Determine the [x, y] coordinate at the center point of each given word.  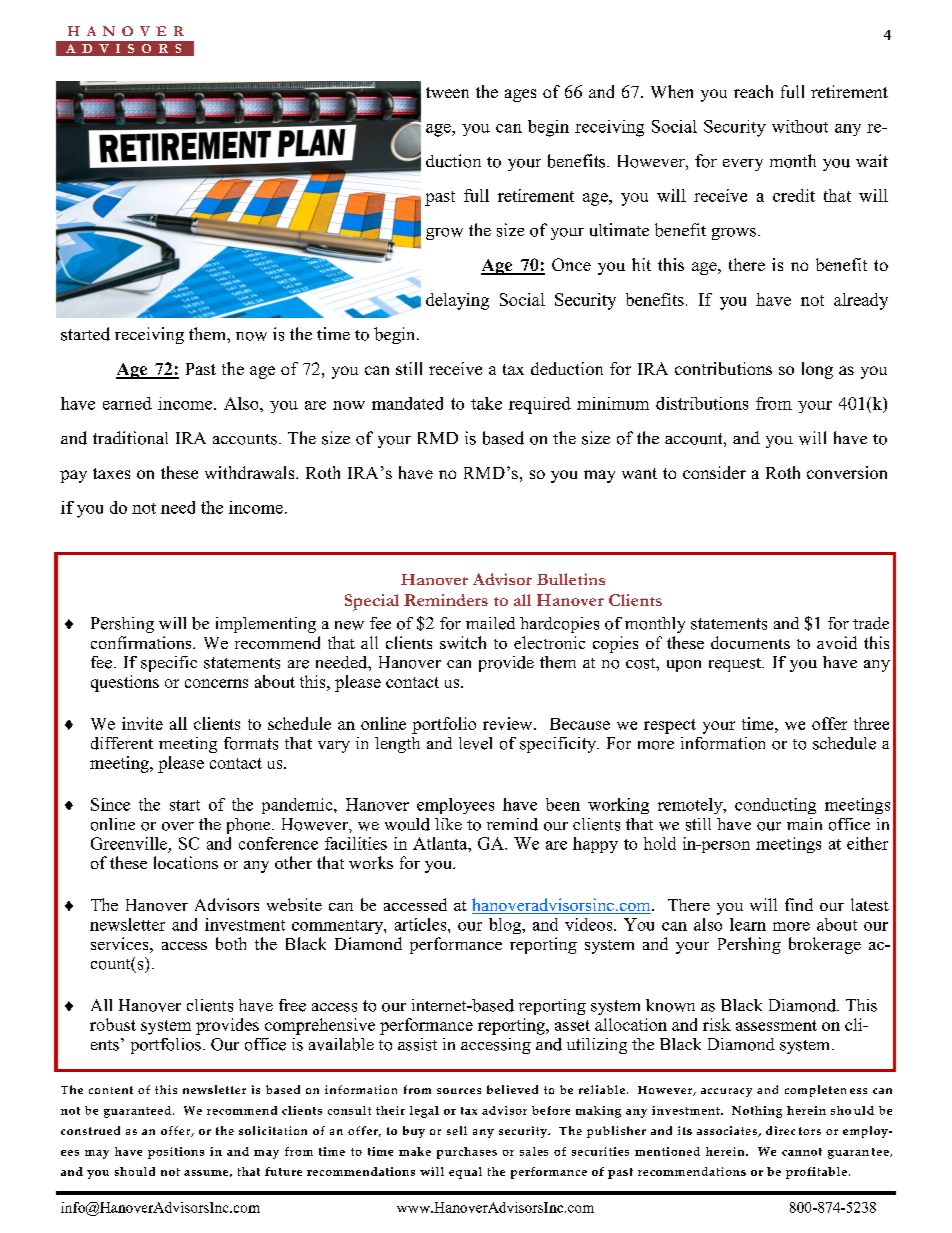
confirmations [142, 642]
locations [186, 862]
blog [506, 926]
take [486, 403]
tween [447, 92]
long [817, 370]
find [799, 904]
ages [520, 95]
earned [127, 403]
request [736, 665]
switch [463, 642]
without [800, 126]
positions [176, 1153]
